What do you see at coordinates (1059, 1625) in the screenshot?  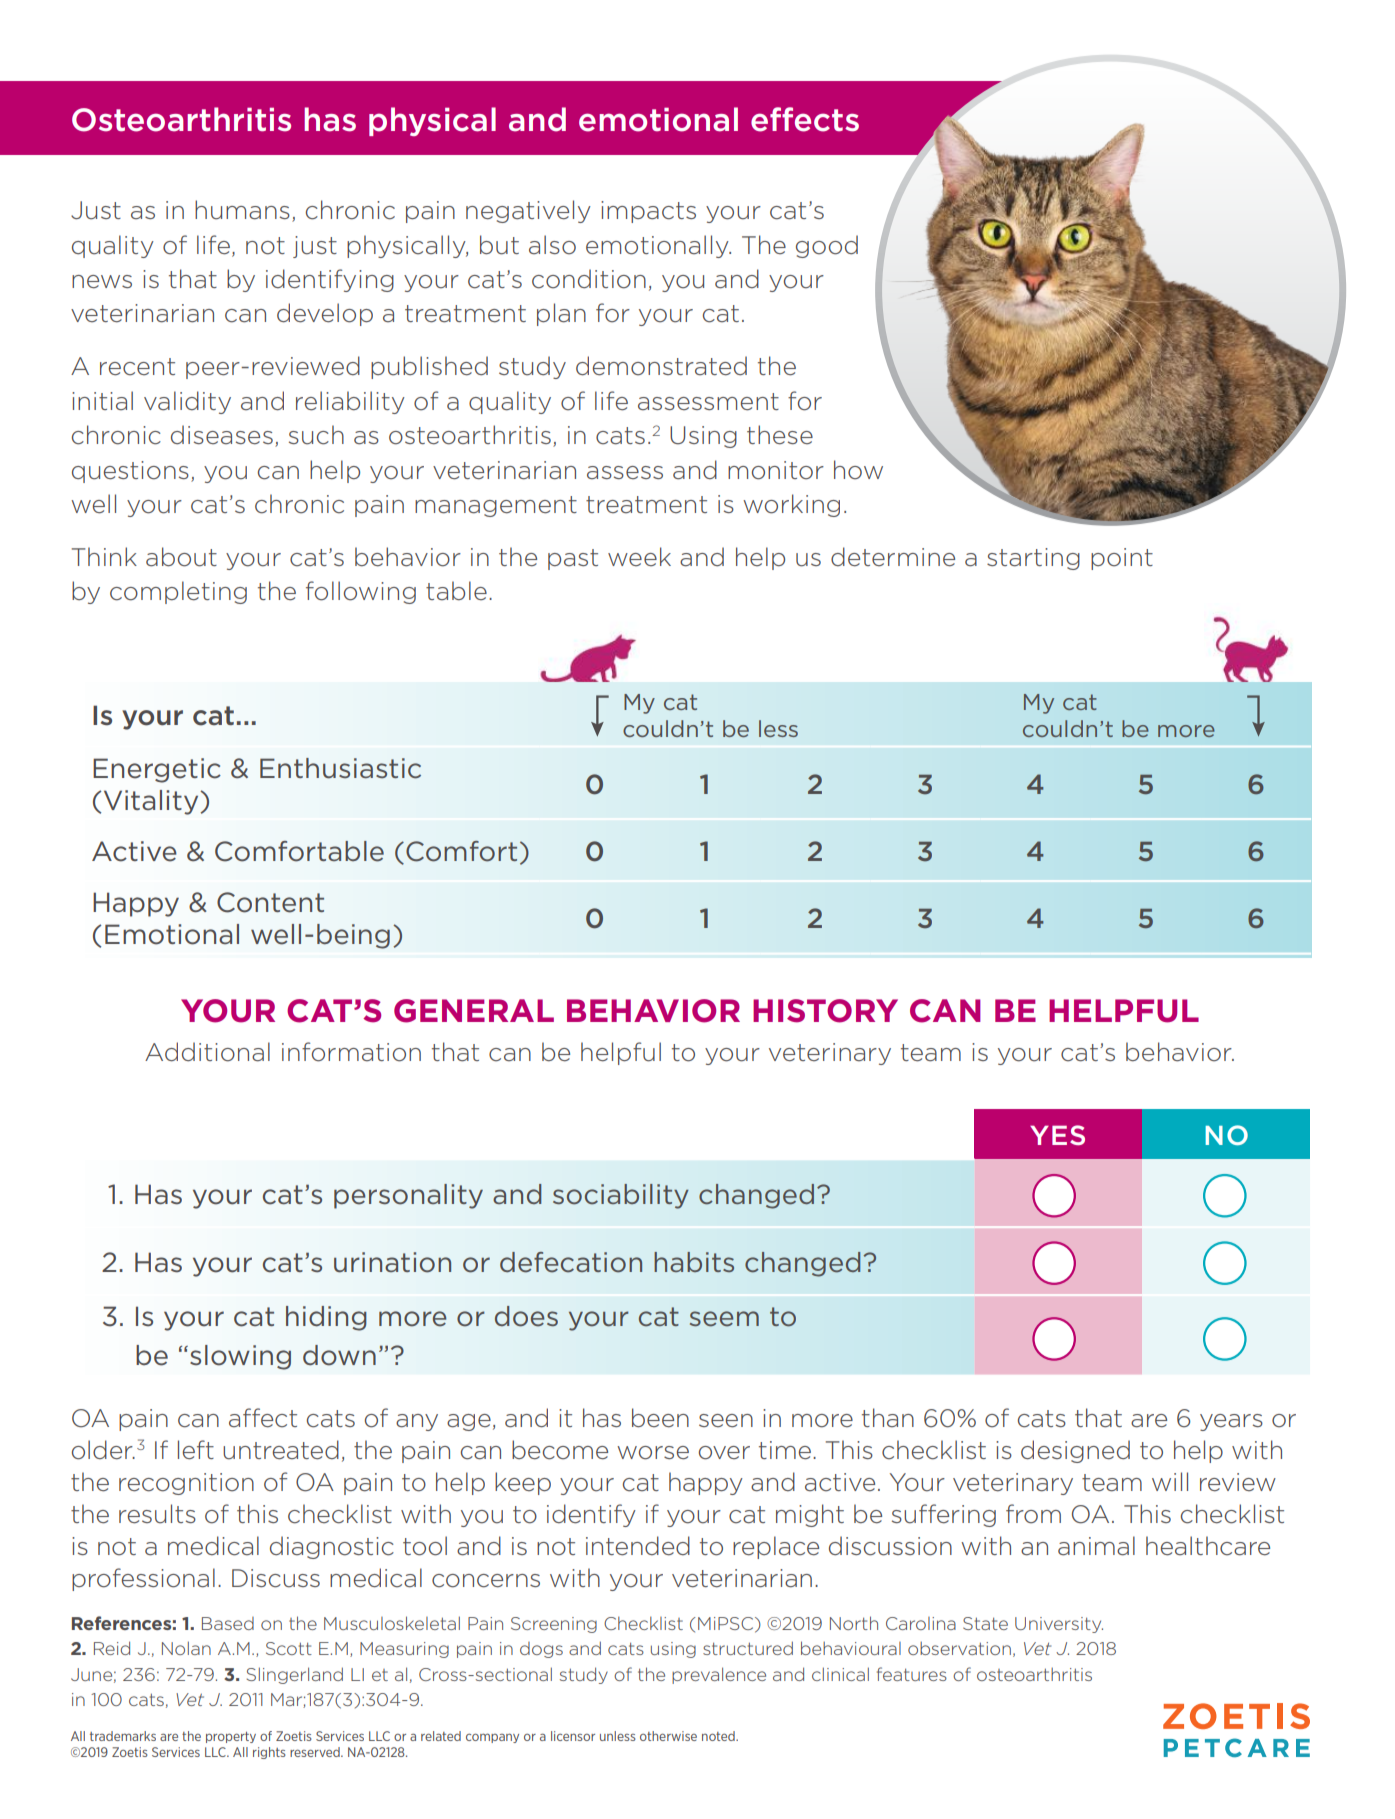 I see `University` at bounding box center [1059, 1625].
